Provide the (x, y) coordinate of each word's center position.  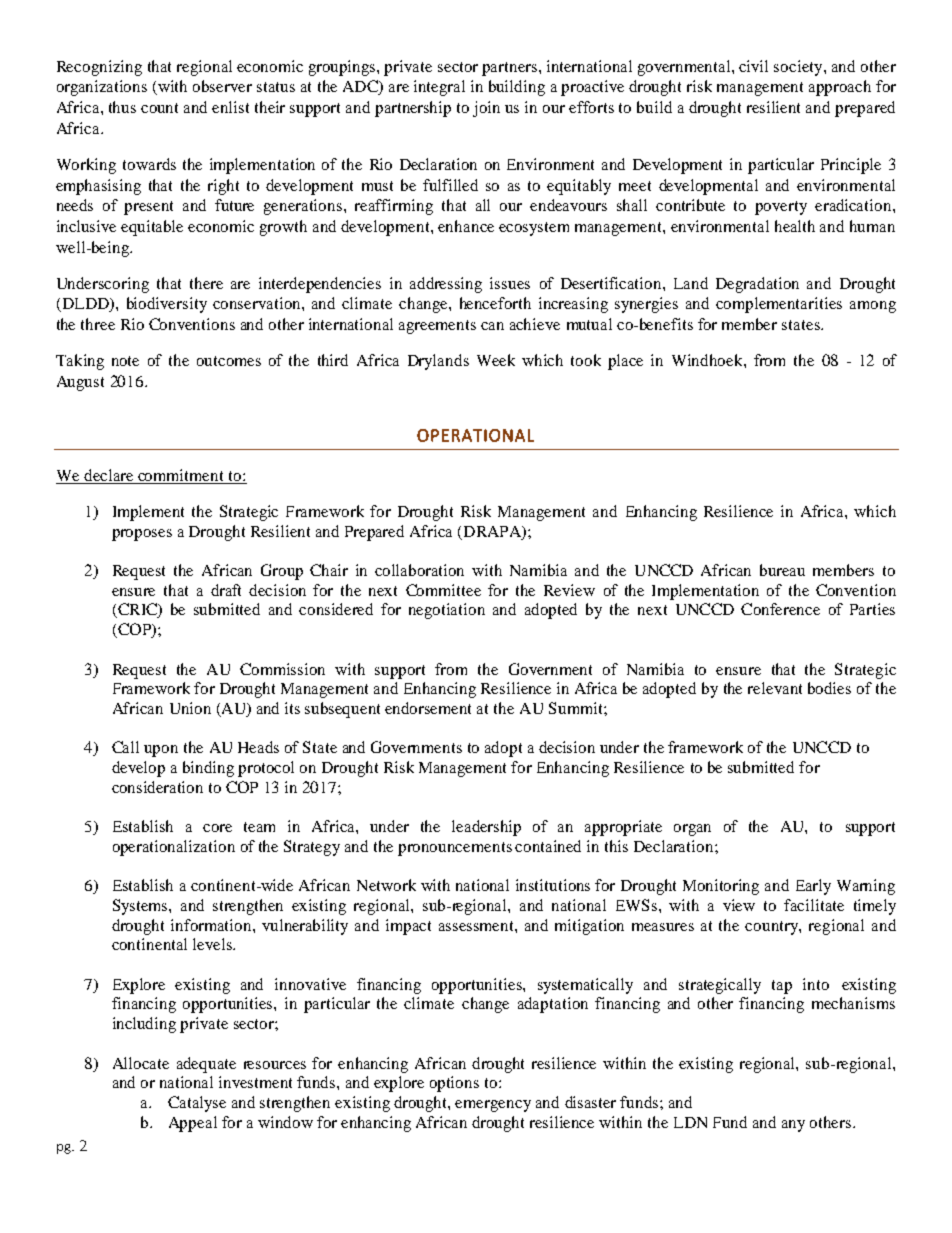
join (486, 109)
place (625, 362)
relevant (775, 688)
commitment (181, 476)
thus (122, 107)
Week (496, 360)
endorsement (428, 708)
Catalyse (197, 1104)
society (799, 68)
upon (161, 751)
